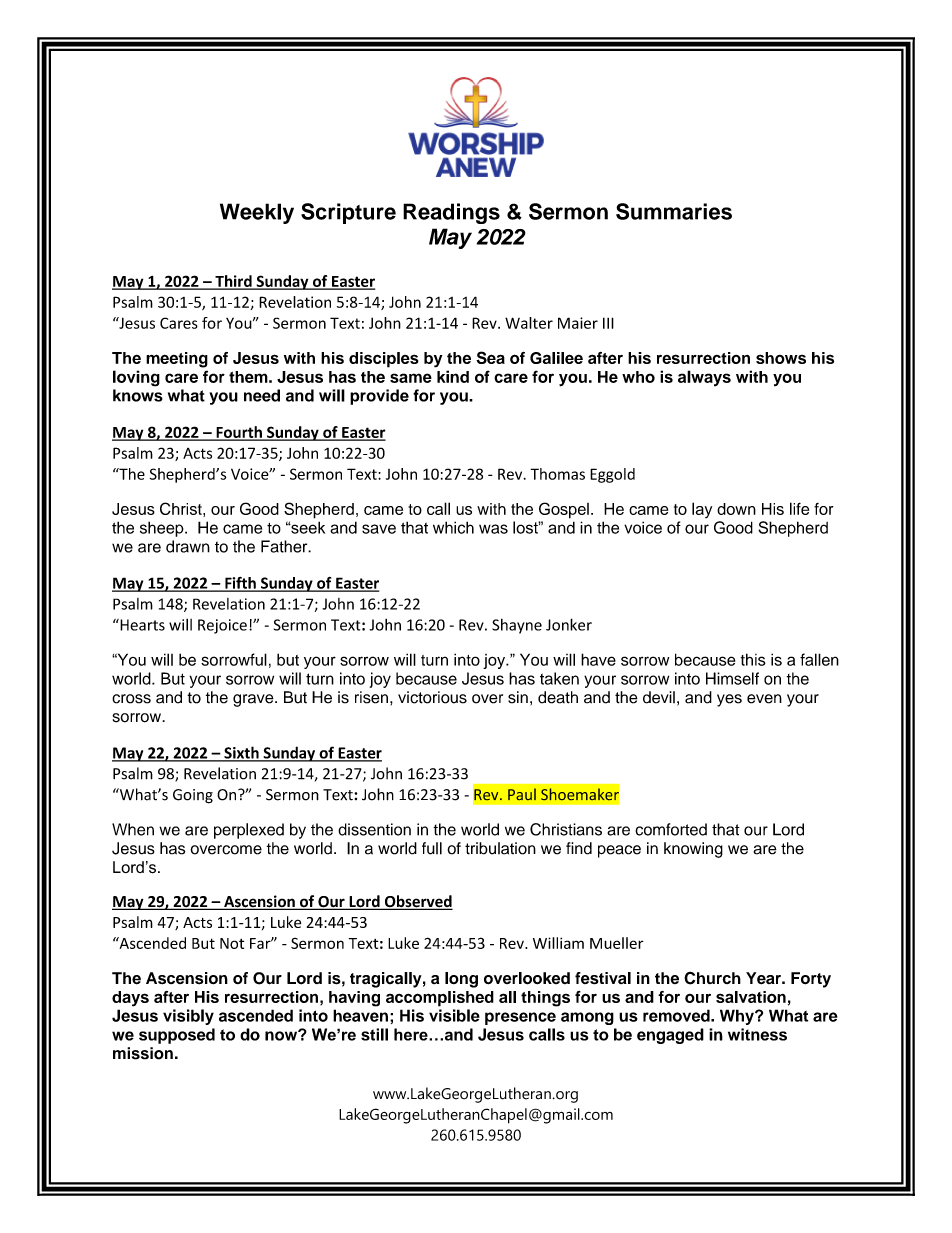  Describe the element at coordinates (738, 1017) in the image. I see `Why` at that location.
